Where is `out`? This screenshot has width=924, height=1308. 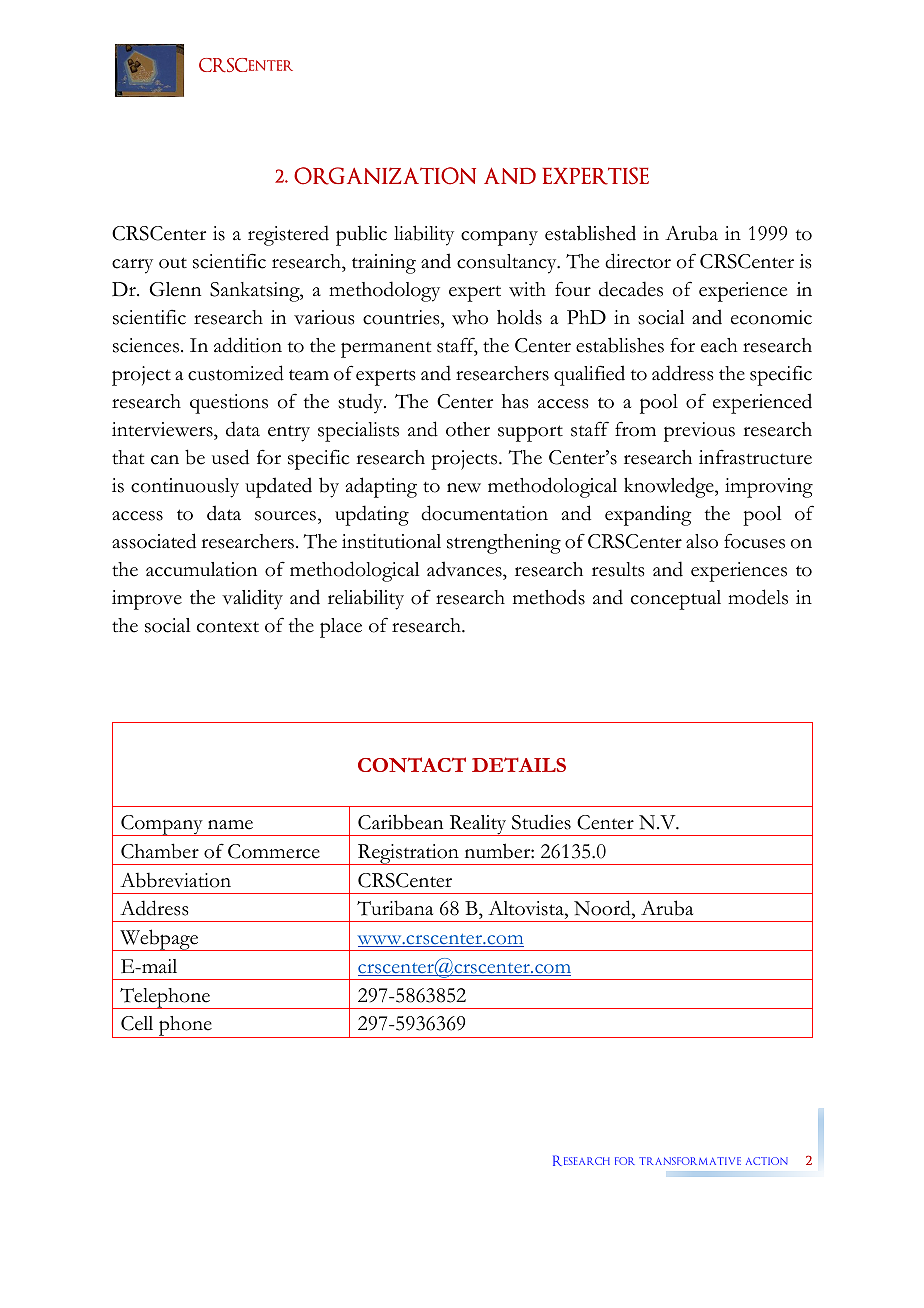 out is located at coordinates (173, 263).
